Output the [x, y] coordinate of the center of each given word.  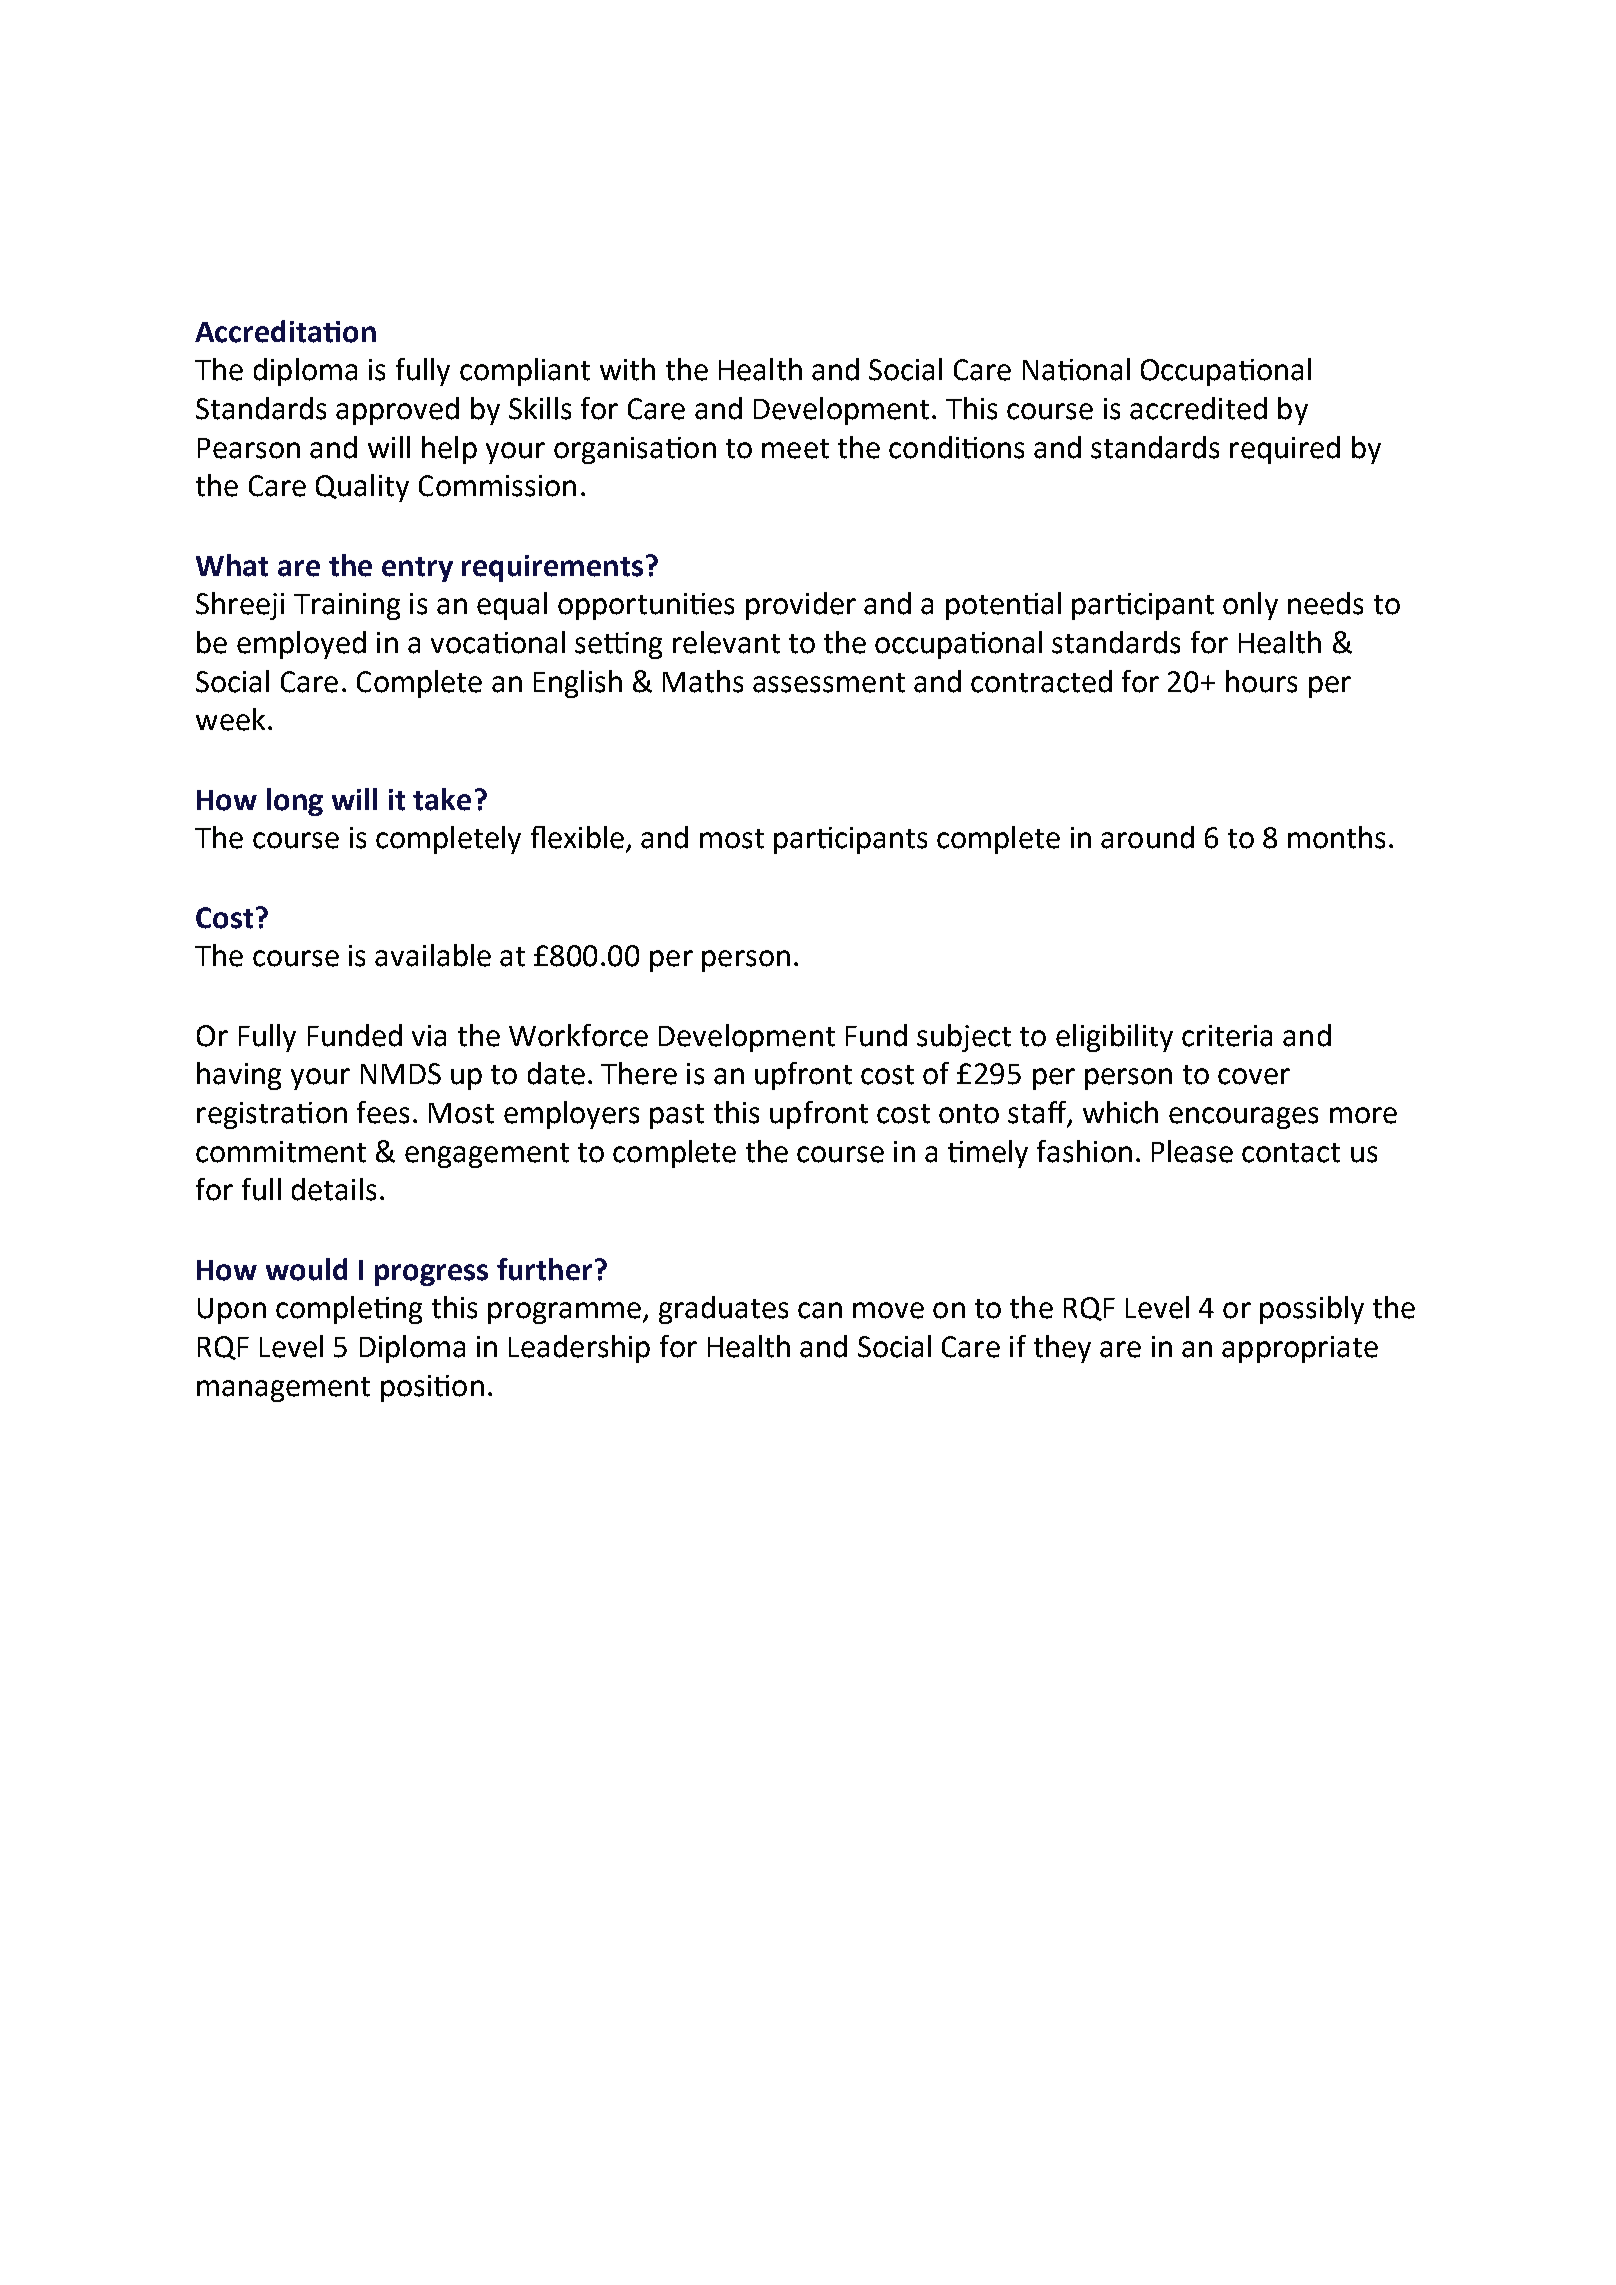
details [334, 1189]
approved [397, 411]
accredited [1198, 408]
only [1250, 606]
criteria [1227, 1036]
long [295, 802]
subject [964, 1038]
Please [1192, 1151]
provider [801, 606]
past [677, 1116]
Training [347, 606]
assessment [829, 683]
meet [795, 449]
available [433, 955]
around [1147, 837]
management [283, 1389]
